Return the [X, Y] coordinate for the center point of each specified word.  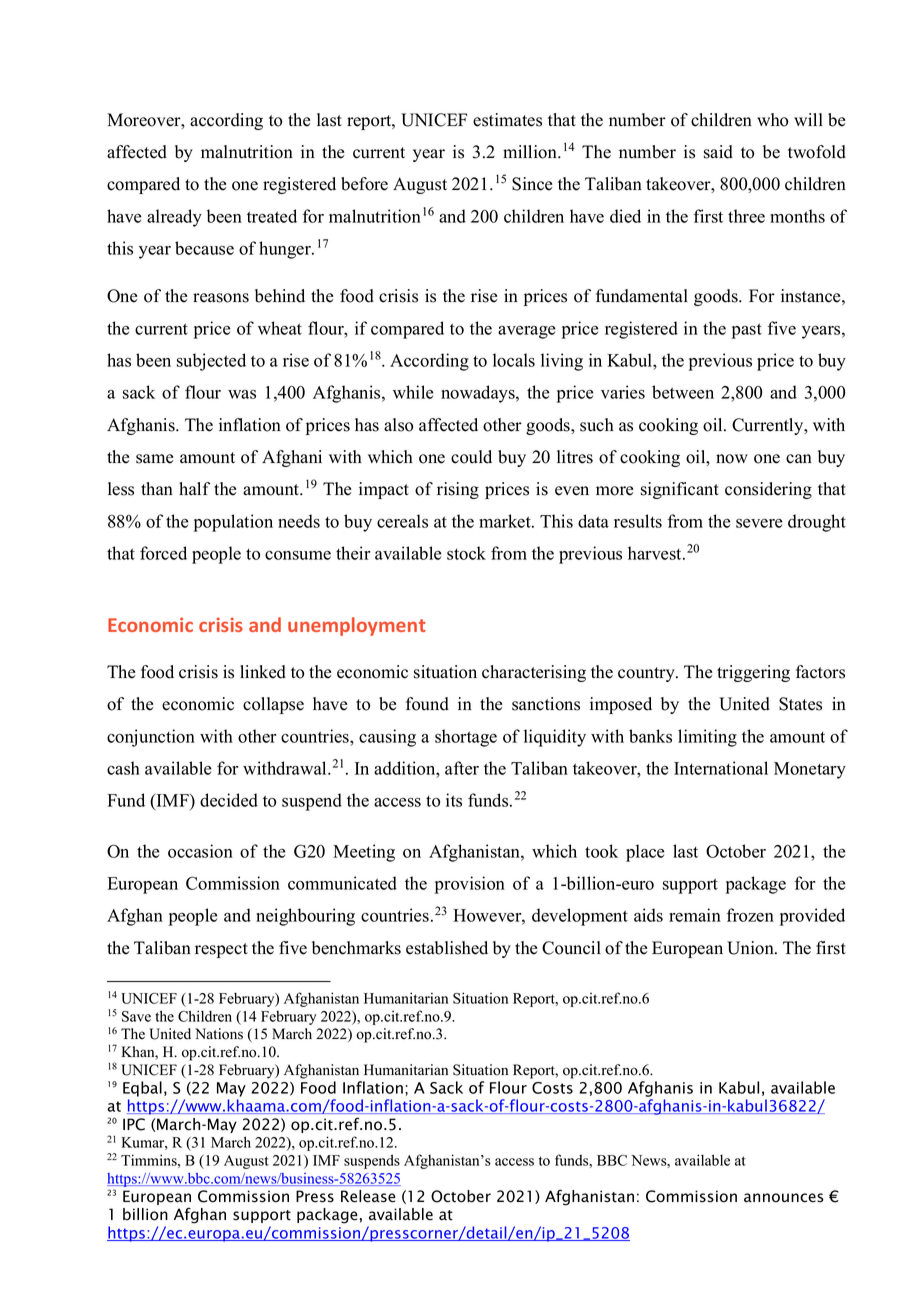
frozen [750, 915]
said [718, 152]
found [427, 704]
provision [470, 885]
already [174, 218]
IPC [134, 1124]
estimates [507, 120]
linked [263, 672]
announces [784, 1198]
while [413, 392]
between [683, 392]
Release [368, 1196]
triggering [753, 673]
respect [221, 950]
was [242, 394]
